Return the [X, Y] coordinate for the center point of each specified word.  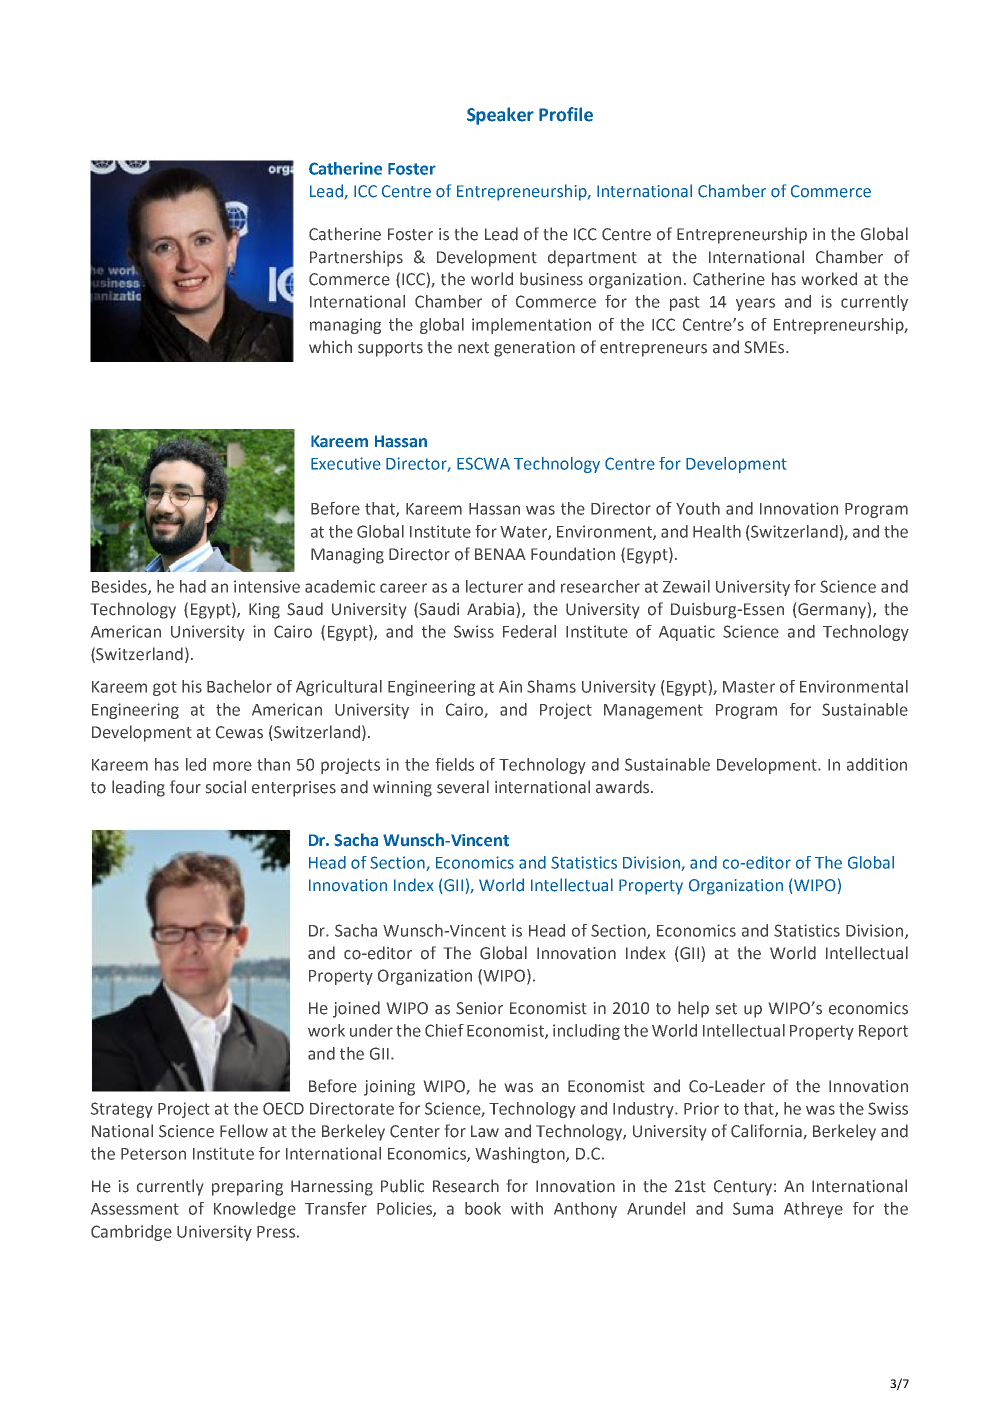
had [193, 586]
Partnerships [356, 258]
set [726, 1009]
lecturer [494, 586]
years [755, 304]
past [685, 303]
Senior [479, 1008]
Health [717, 531]
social [226, 787]
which [330, 346]
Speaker [500, 116]
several [463, 787]
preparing [247, 1188]
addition [877, 764]
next [473, 348]
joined [356, 1009]
